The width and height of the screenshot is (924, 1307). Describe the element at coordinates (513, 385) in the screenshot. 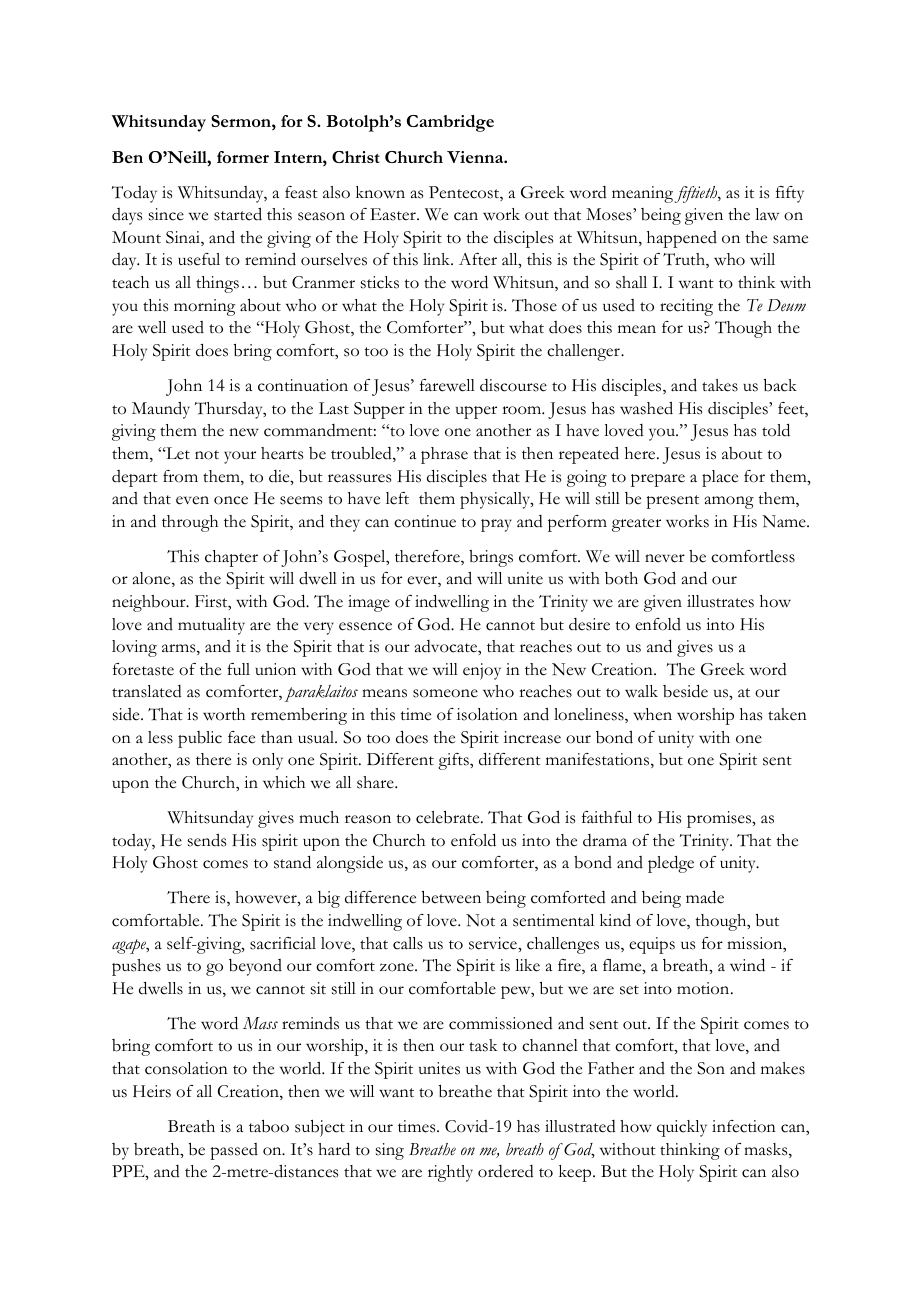

I see `discourse` at that location.
